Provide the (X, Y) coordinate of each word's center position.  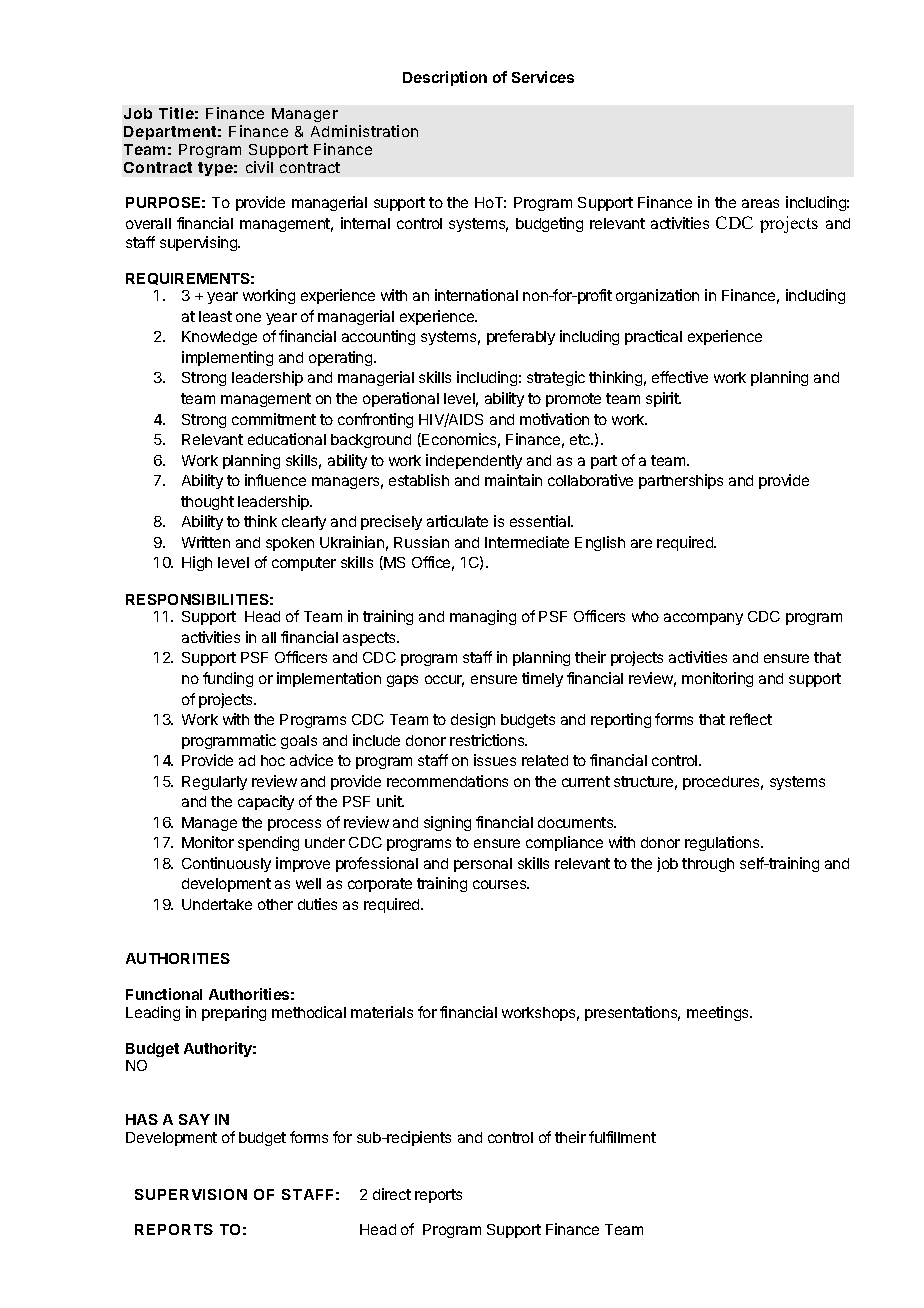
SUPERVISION (191, 1194)
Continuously (226, 864)
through (708, 865)
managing (483, 617)
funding (228, 679)
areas (760, 203)
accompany (703, 619)
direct (392, 1194)
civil (259, 167)
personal (483, 865)
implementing (227, 358)
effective (680, 377)
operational (401, 399)
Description (445, 78)
